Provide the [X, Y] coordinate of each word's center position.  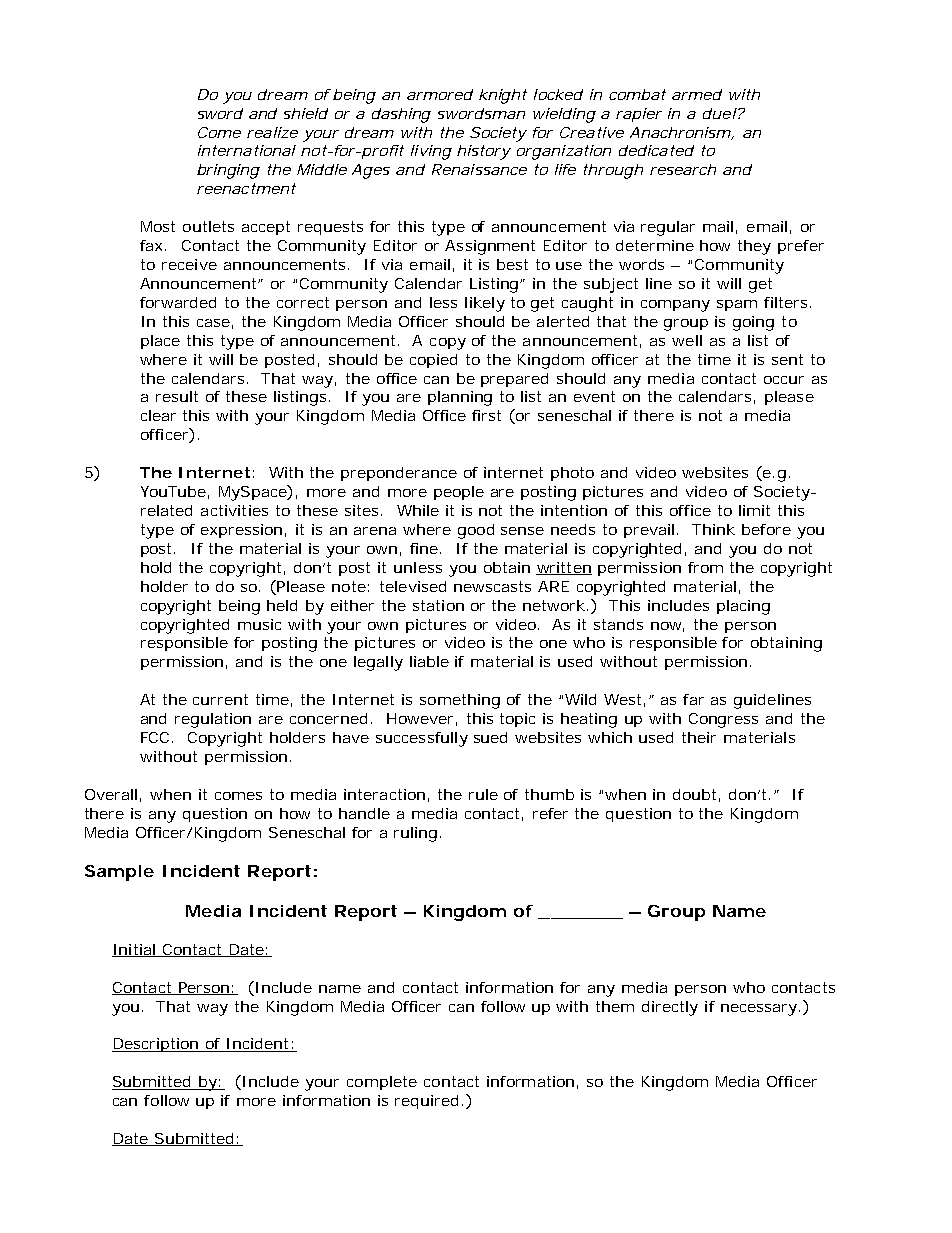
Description [156, 1045]
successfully [422, 739]
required [426, 1102]
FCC [155, 737]
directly [670, 1008]
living [431, 152]
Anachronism [680, 132]
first [486, 415]
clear [158, 415]
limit [754, 510]
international [247, 150]
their [699, 737]
